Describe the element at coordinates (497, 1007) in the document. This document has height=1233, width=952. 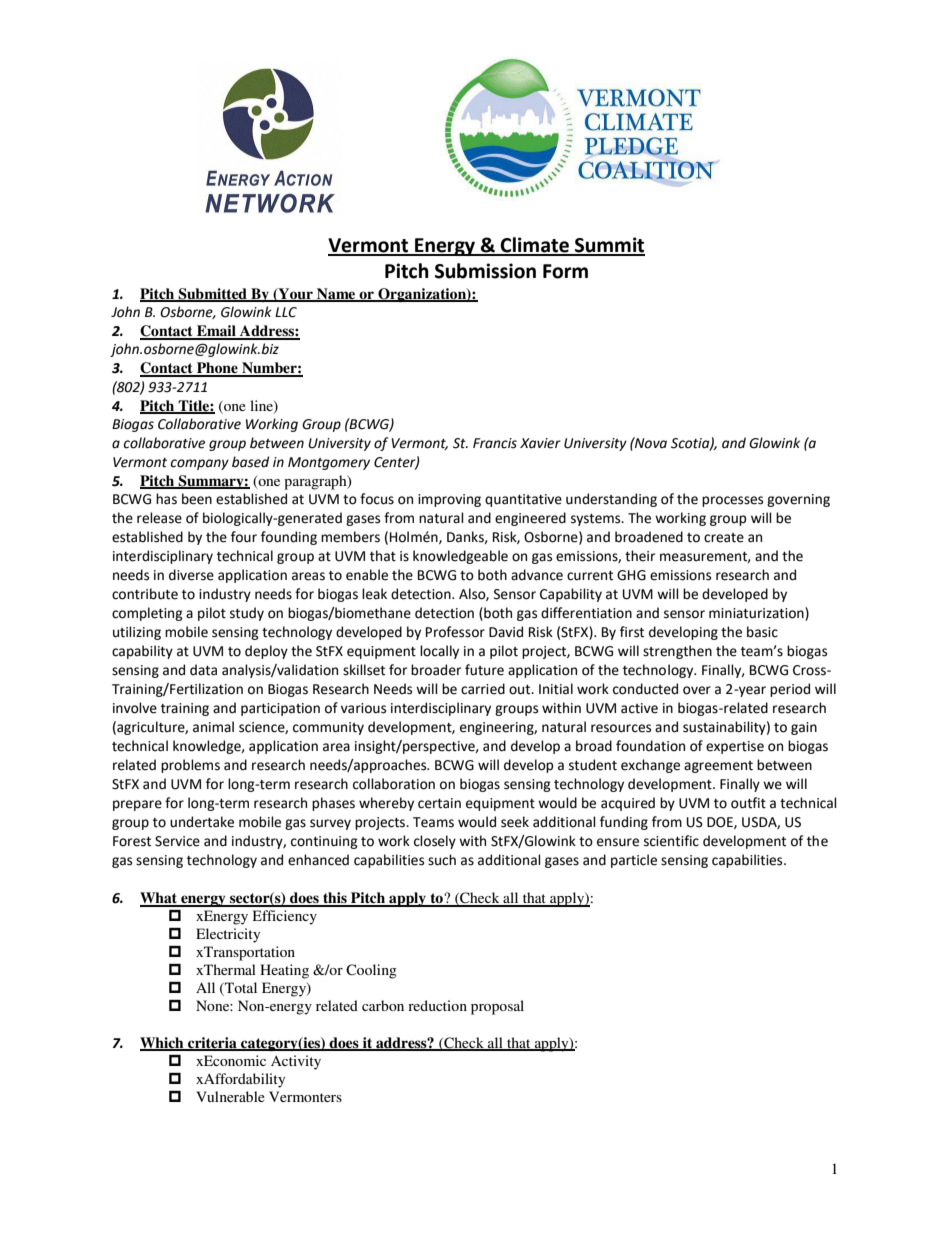
I see `proposal` at that location.
